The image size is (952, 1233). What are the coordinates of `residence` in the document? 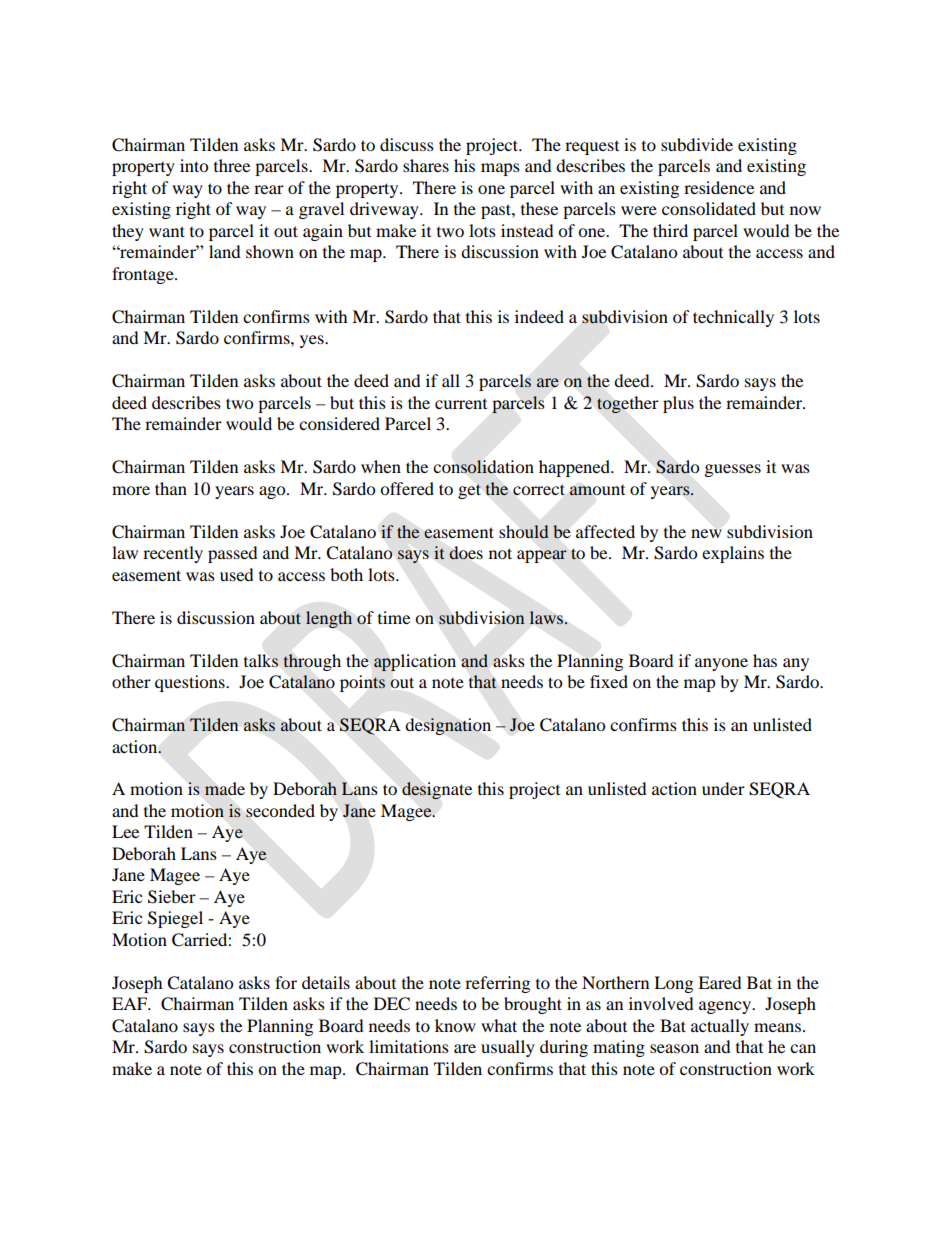 It's located at (719, 187).
